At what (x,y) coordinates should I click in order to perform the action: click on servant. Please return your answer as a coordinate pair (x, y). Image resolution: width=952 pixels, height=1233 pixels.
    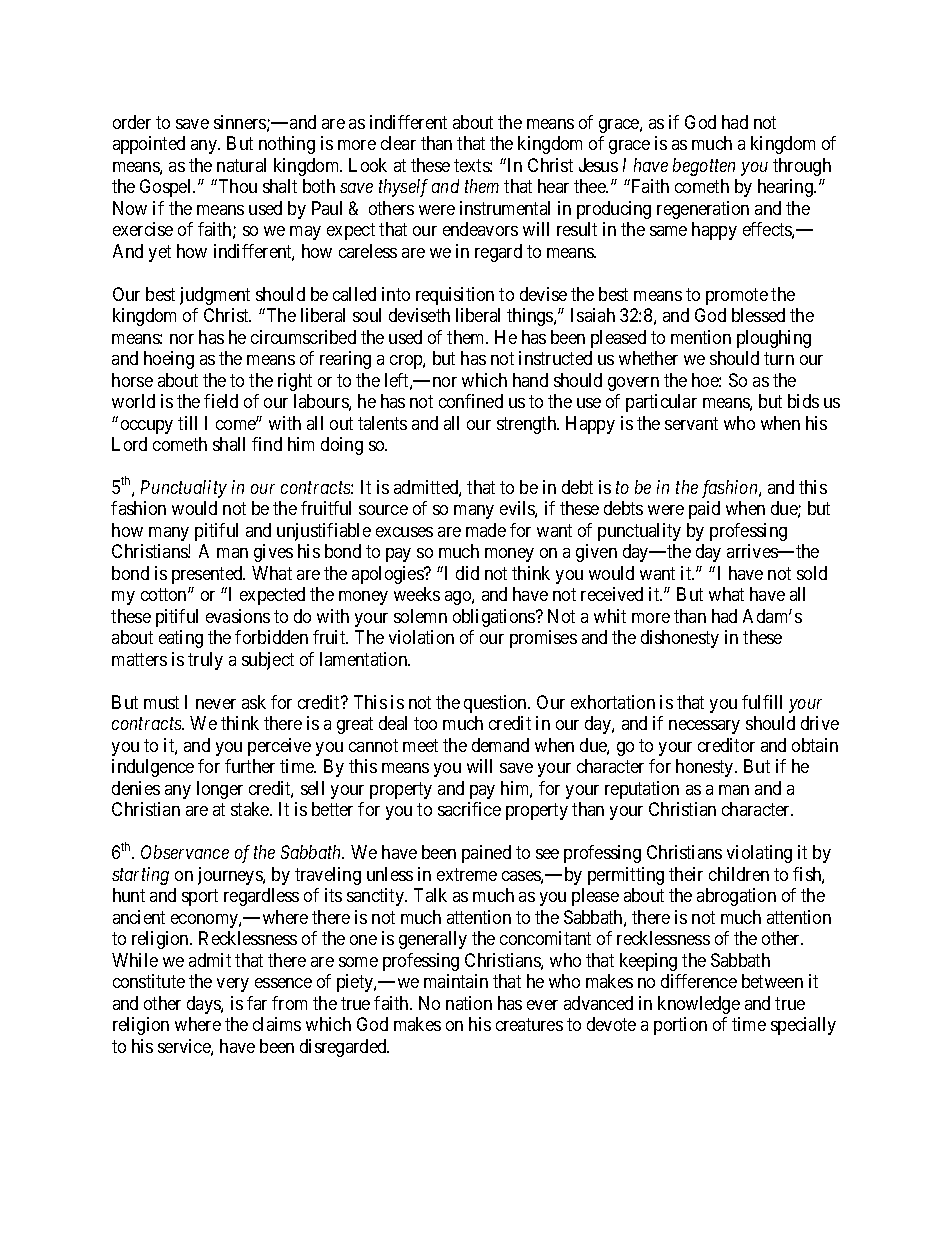
    Looking at the image, I should click on (691, 423).
